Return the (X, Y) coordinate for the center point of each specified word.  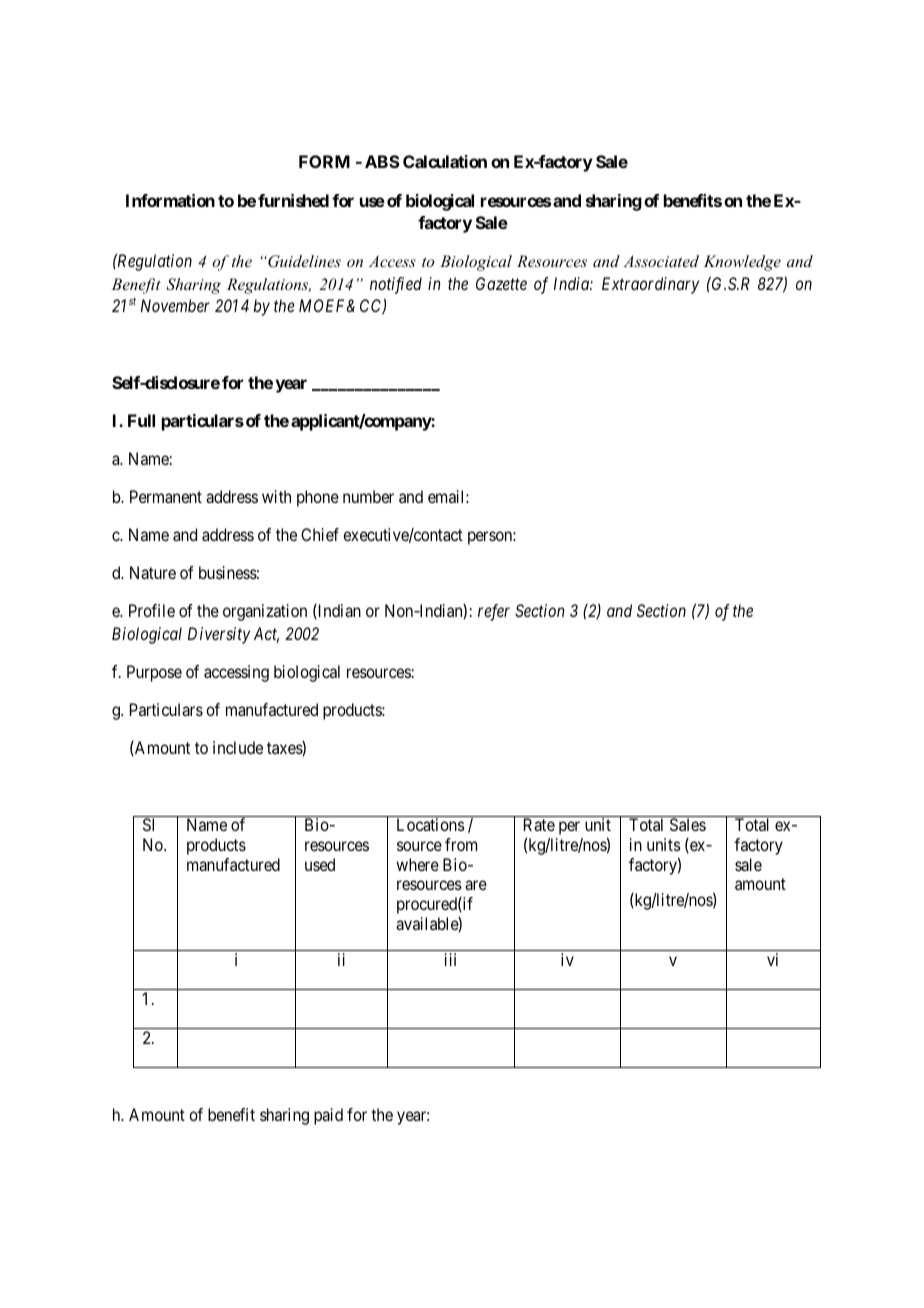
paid (328, 1116)
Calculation (445, 161)
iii (450, 959)
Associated (661, 261)
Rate (539, 824)
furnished (293, 200)
